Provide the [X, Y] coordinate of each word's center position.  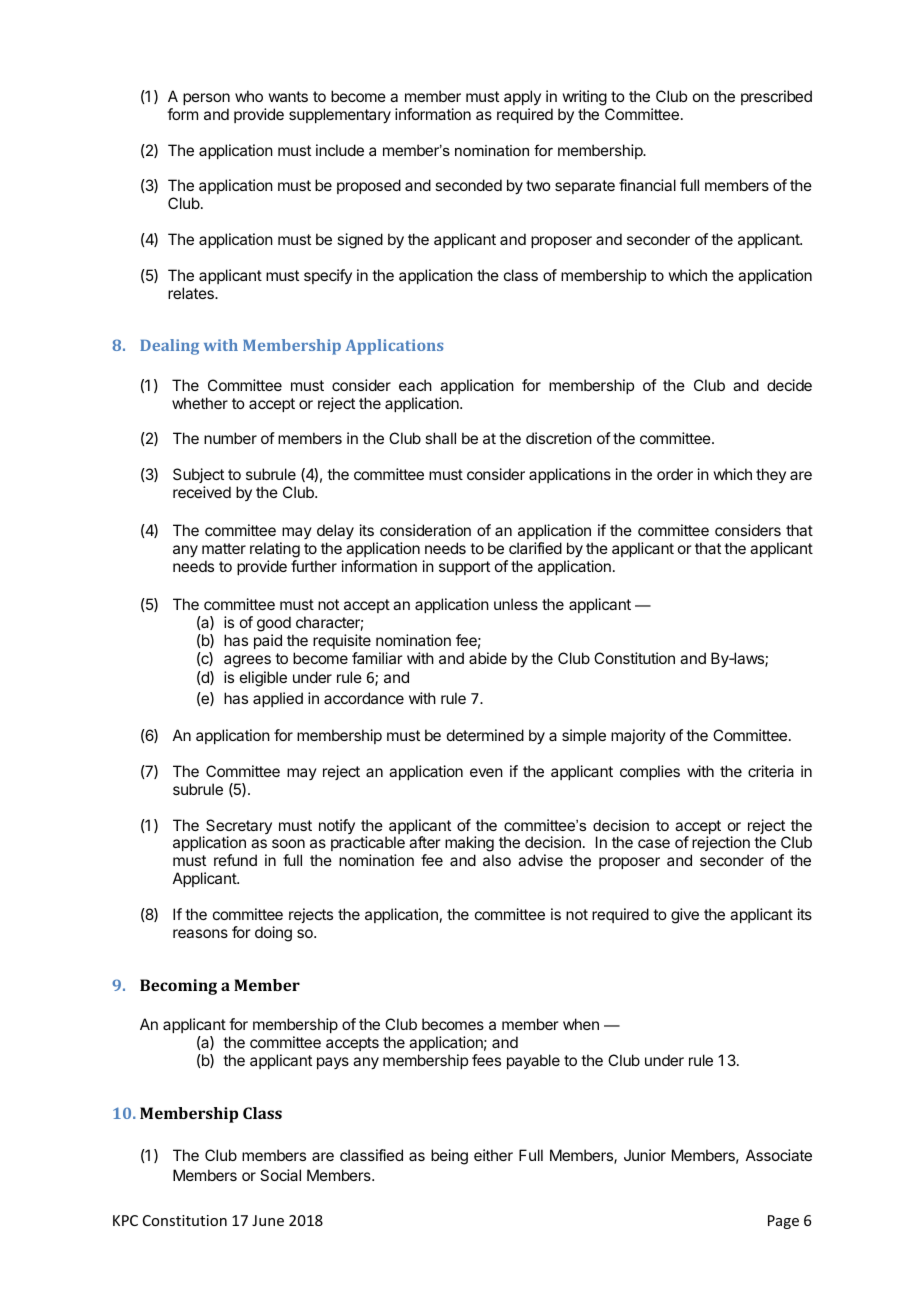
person [206, 99]
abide [488, 658]
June [268, 1220]
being [449, 1157]
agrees [247, 661]
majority [638, 736]
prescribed [776, 97]
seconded [468, 185]
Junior [645, 1155]
